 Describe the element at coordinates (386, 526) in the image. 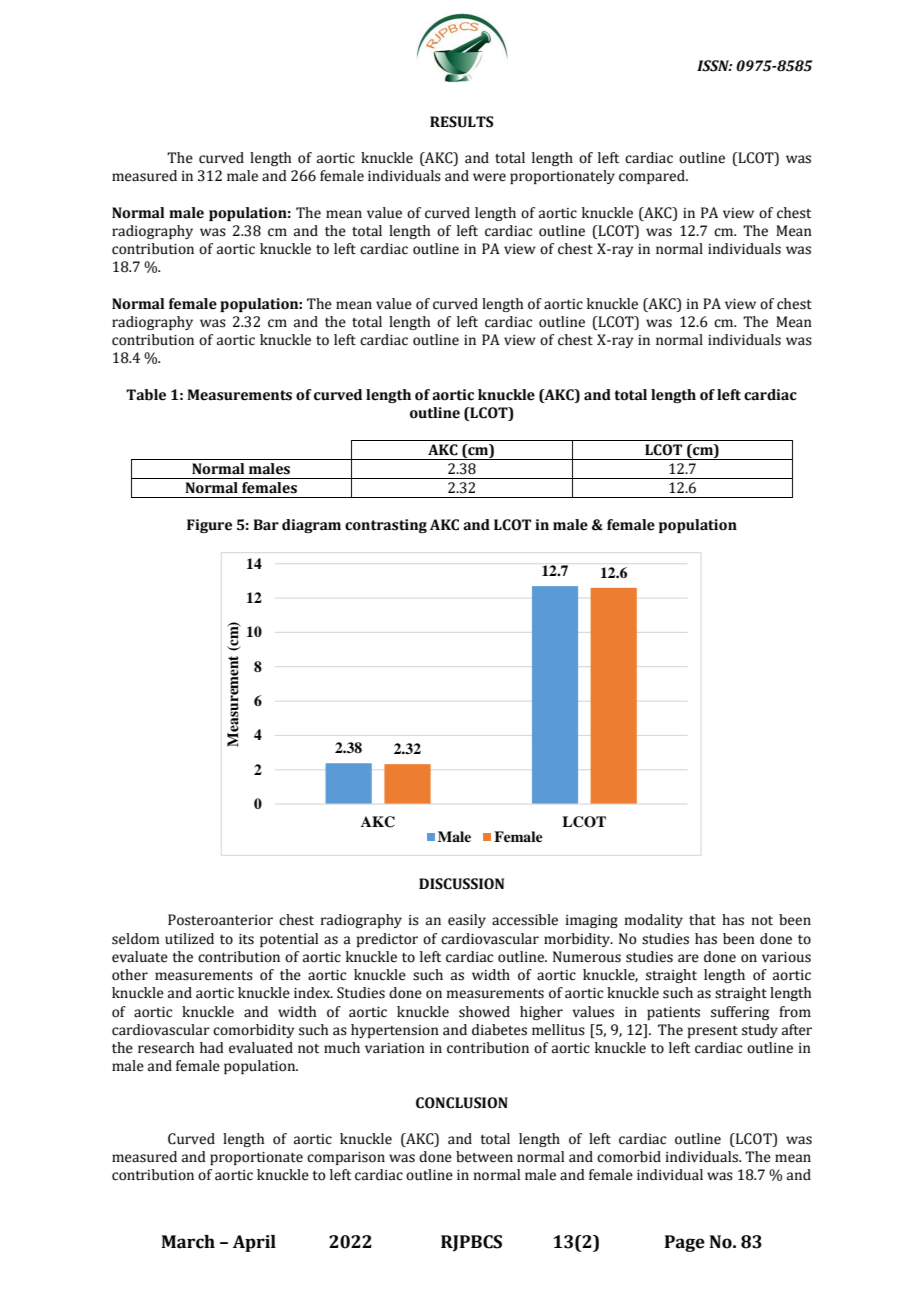

I see `contrasting` at that location.
